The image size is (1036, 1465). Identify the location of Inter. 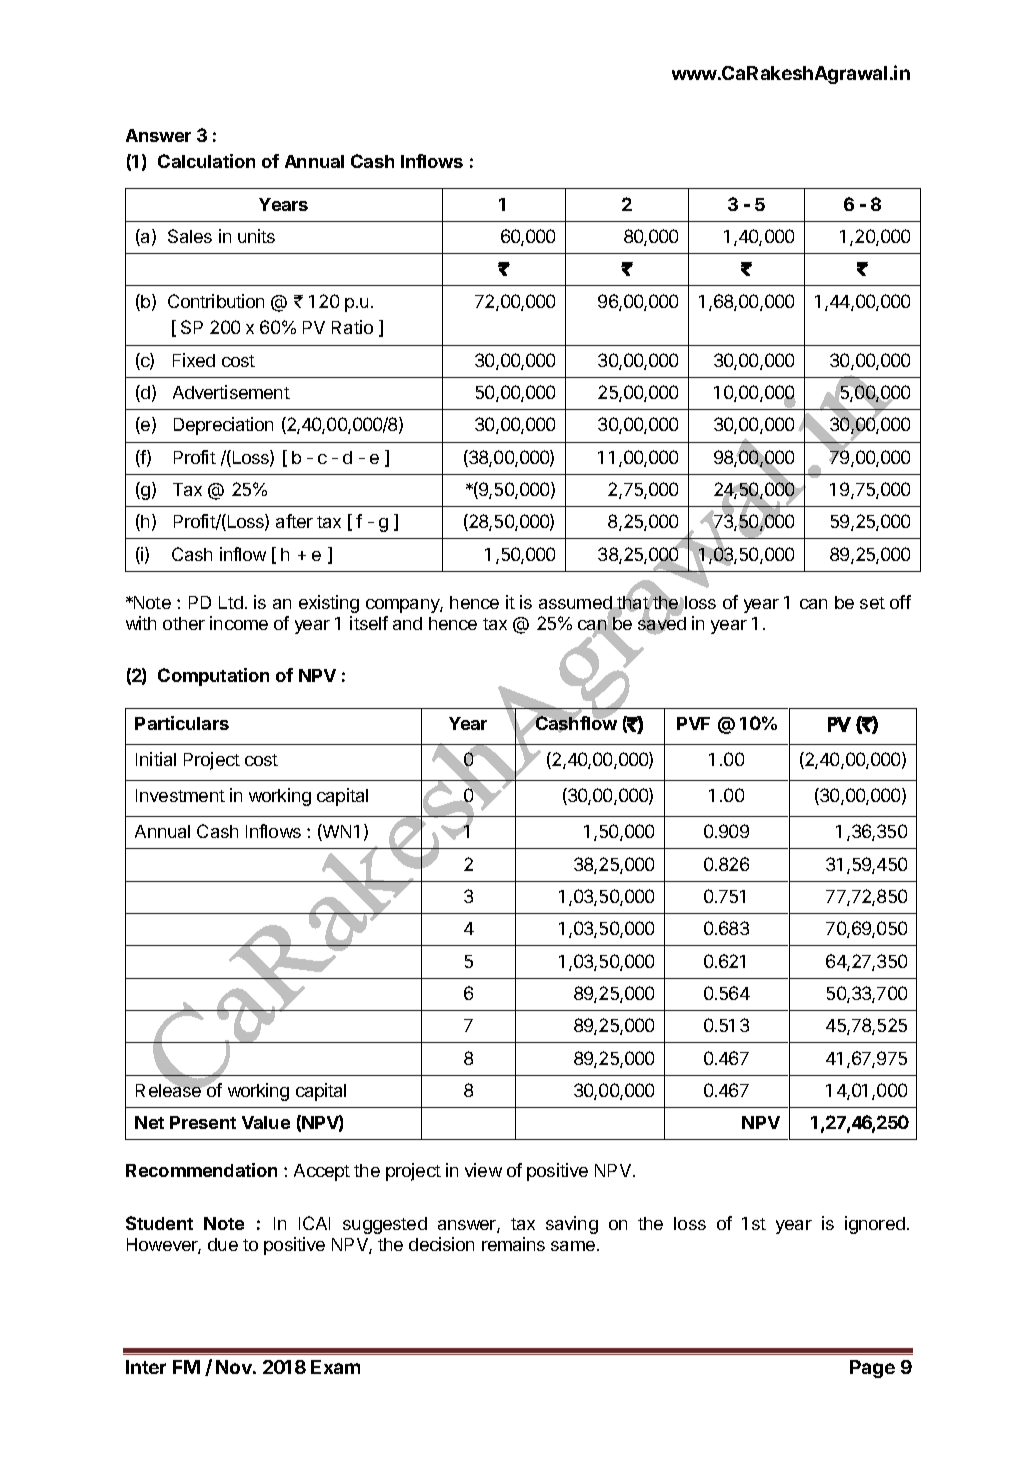
(146, 1367).
